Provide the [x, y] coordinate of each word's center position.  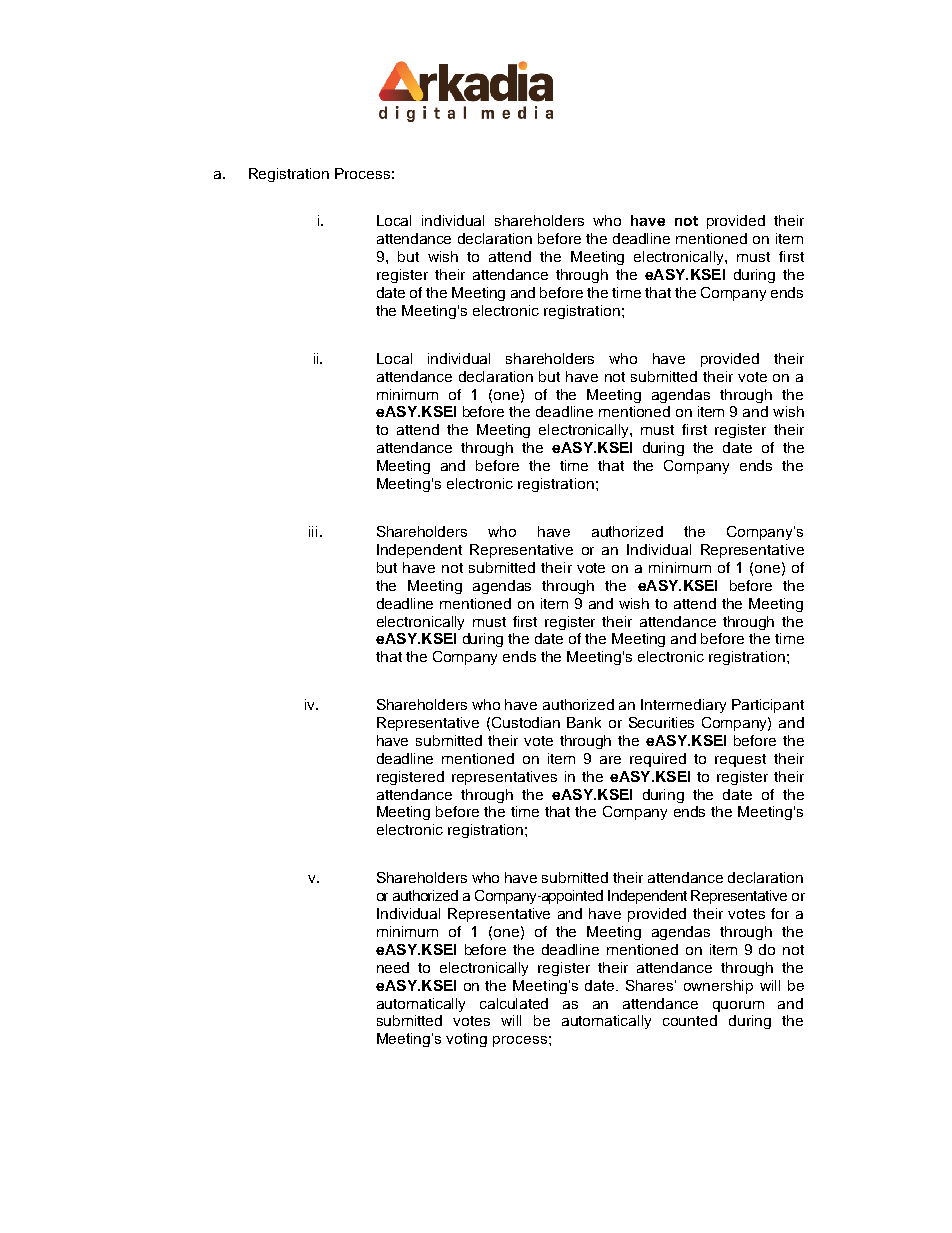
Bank [584, 722]
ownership [718, 987]
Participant [768, 706]
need [393, 967]
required [658, 760]
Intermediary [683, 706]
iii [313, 531]
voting [466, 1040]
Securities [661, 722]
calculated [514, 1003]
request [740, 760]
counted [690, 1020]
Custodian [526, 722]
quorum [738, 1006]
